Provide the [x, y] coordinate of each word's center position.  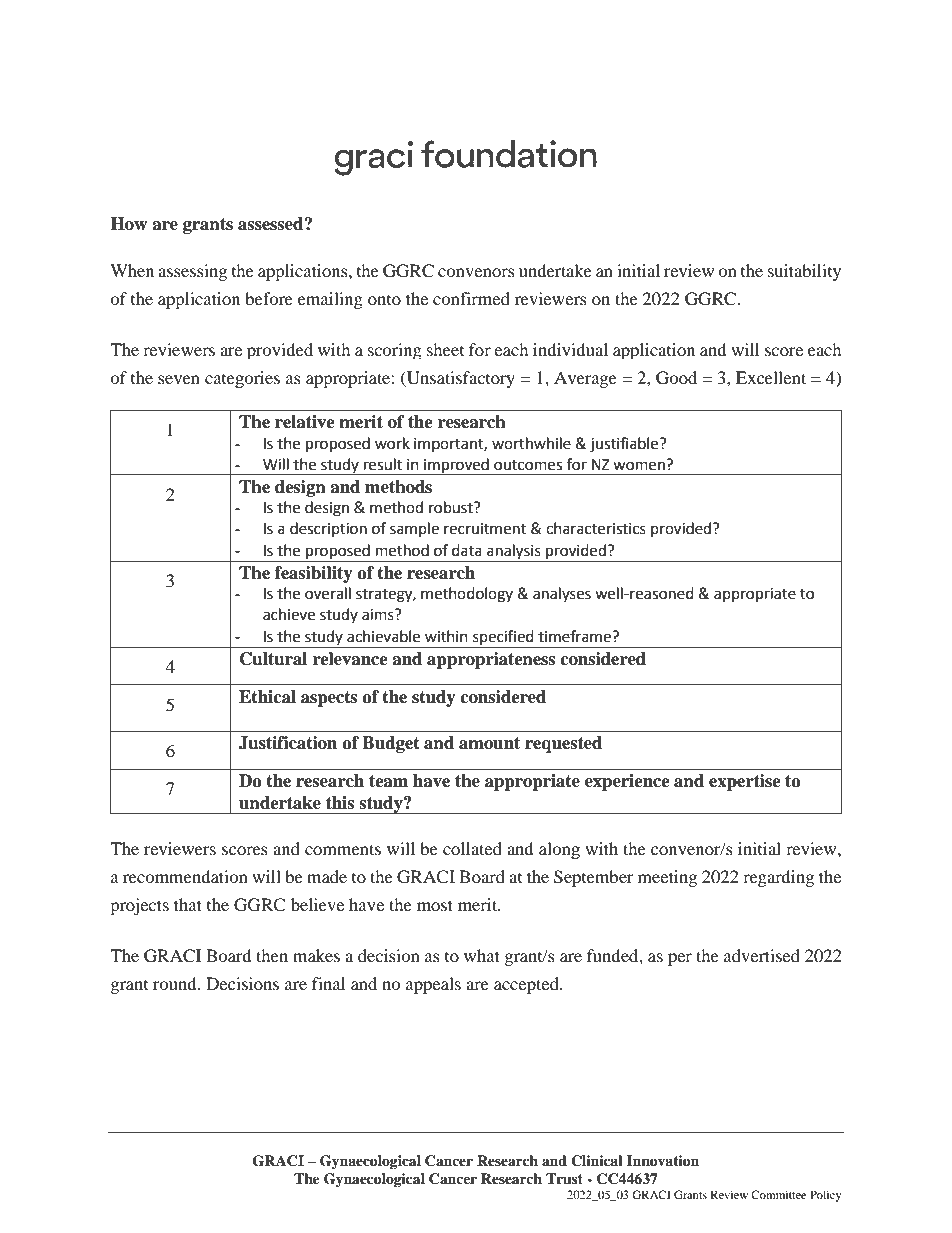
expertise [745, 782]
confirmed [471, 298]
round [176, 983]
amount [489, 743]
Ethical [267, 697]
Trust [564, 1178]
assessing [192, 272]
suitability [804, 272]
